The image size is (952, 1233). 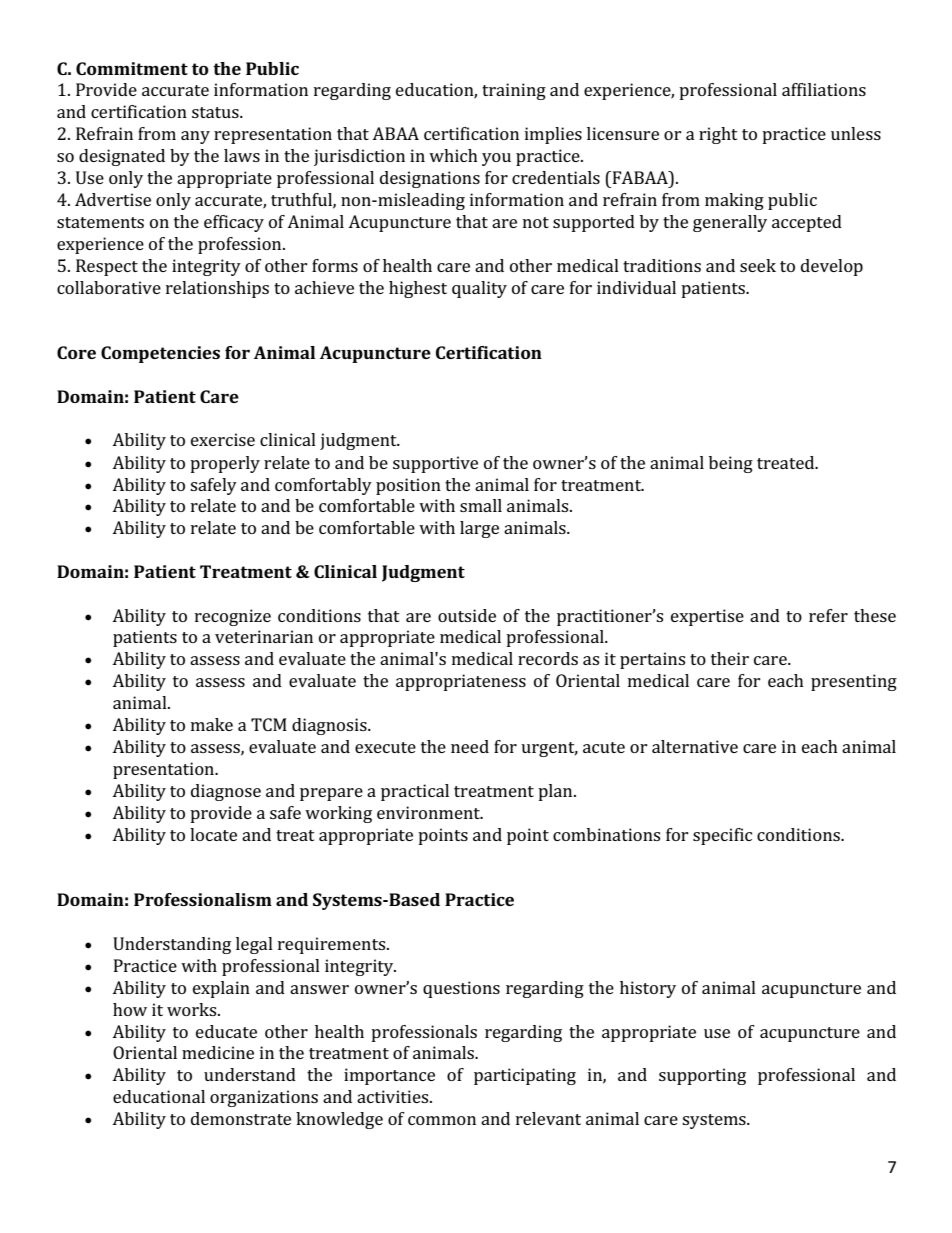 What do you see at coordinates (514, 91) in the screenshot?
I see `training` at bounding box center [514, 91].
